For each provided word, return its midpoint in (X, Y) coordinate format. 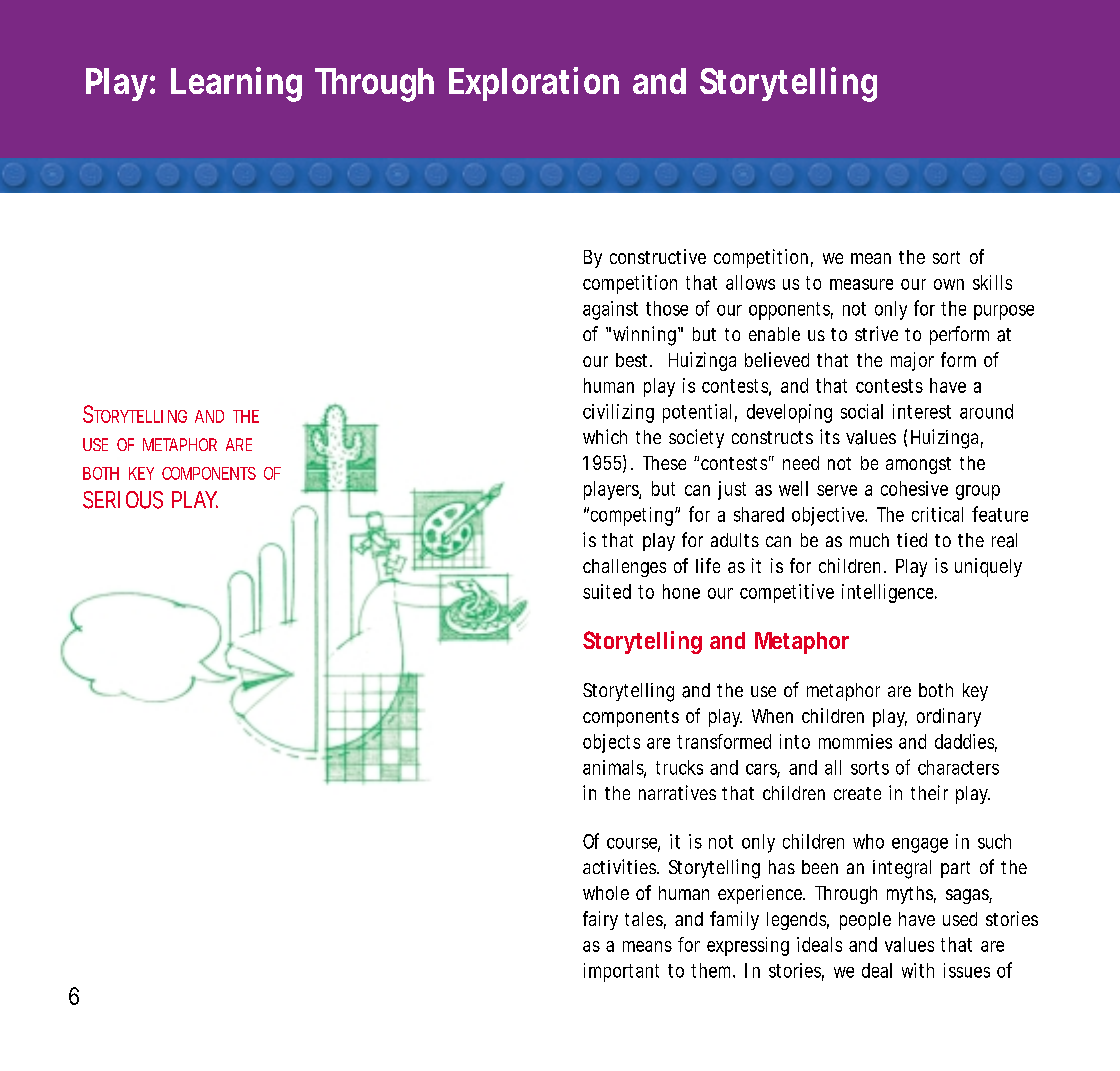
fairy (600, 920)
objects (611, 743)
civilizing (618, 413)
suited (607, 591)
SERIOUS (123, 500)
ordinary (949, 717)
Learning (236, 84)
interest (922, 411)
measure (861, 284)
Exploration (534, 84)
